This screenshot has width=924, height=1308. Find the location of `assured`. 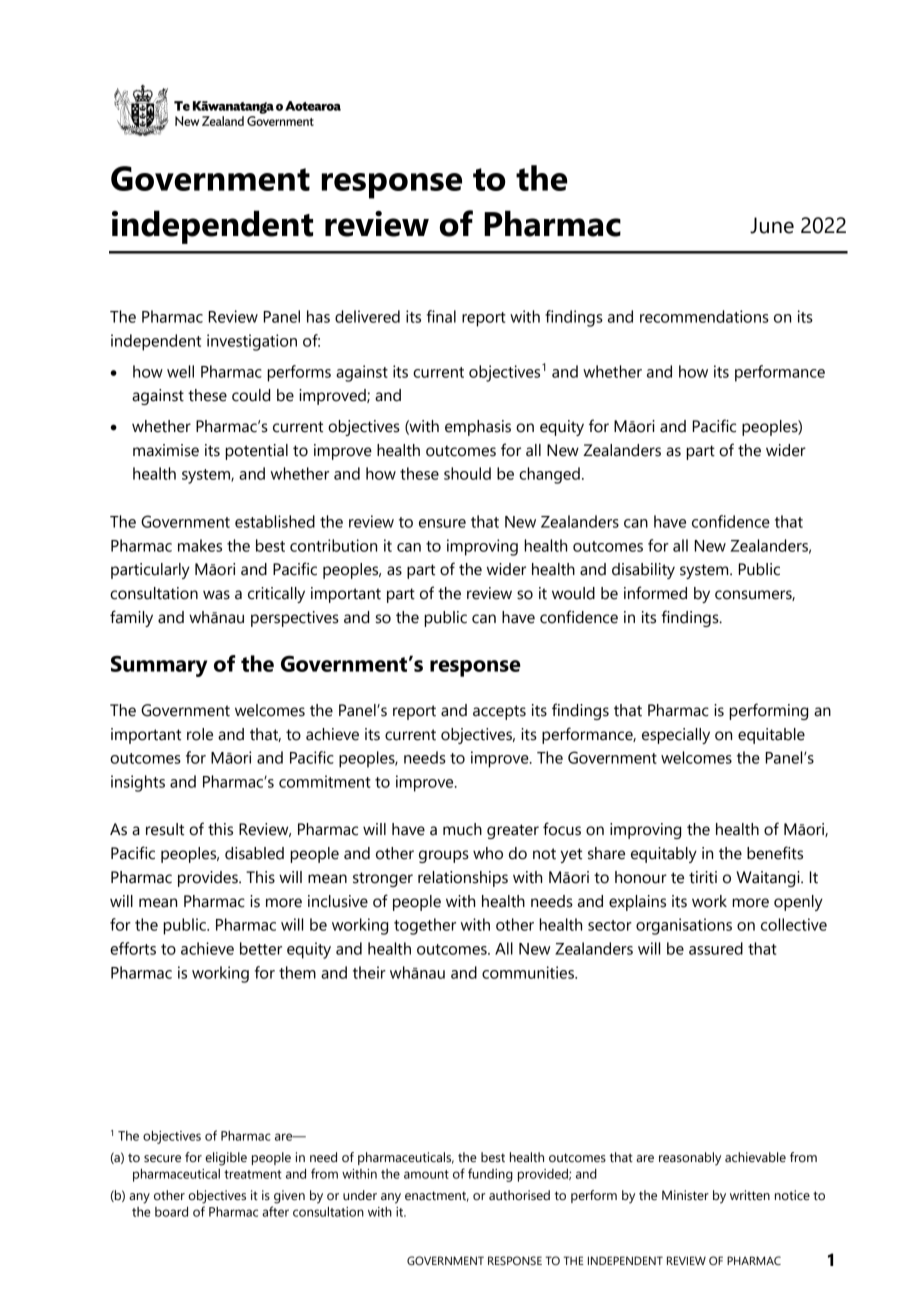

assured is located at coordinates (716, 948).
